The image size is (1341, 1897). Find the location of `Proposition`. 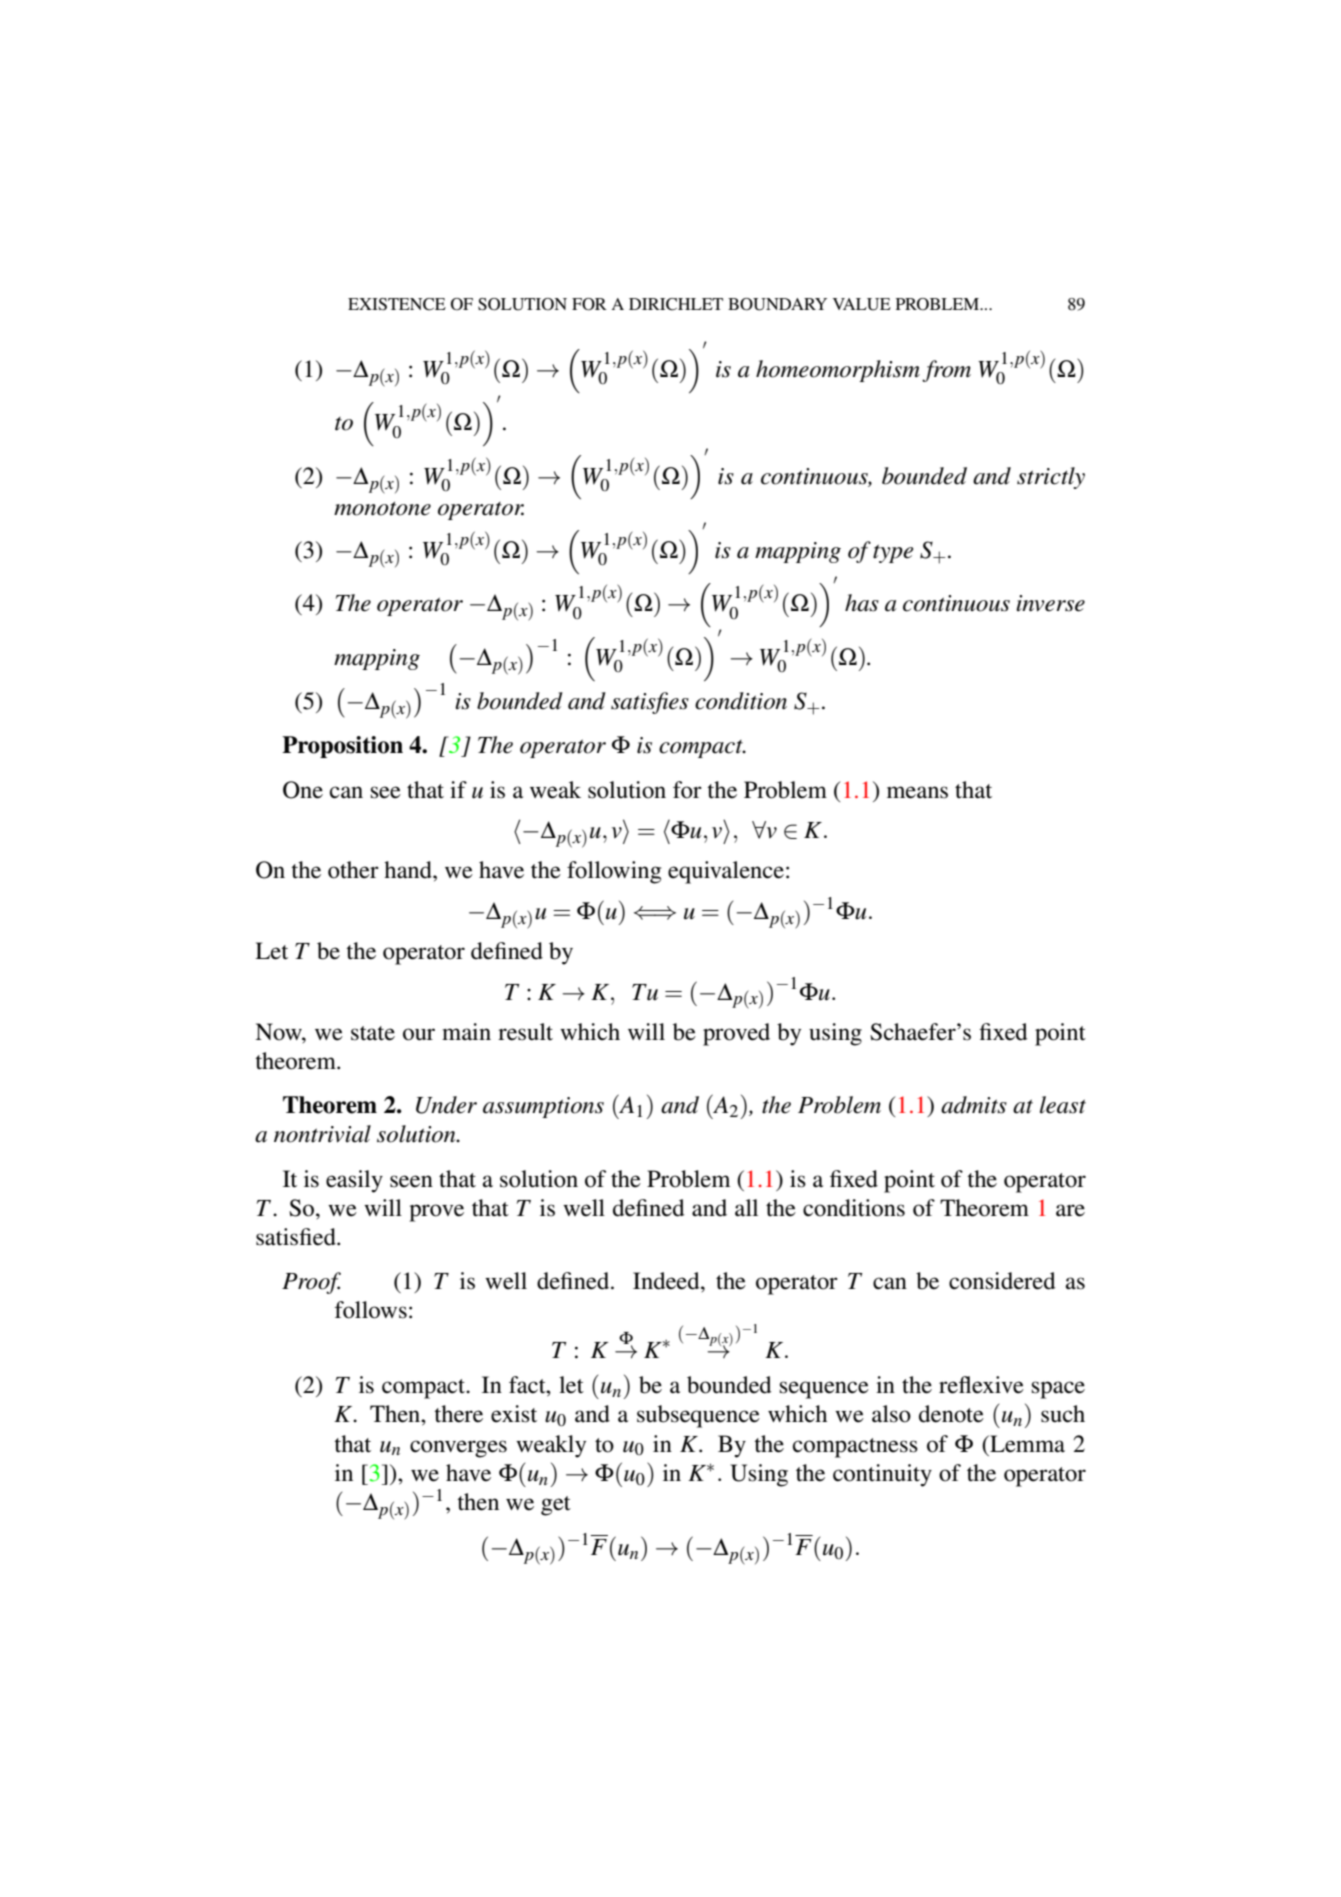

Proposition is located at coordinates (342, 747).
